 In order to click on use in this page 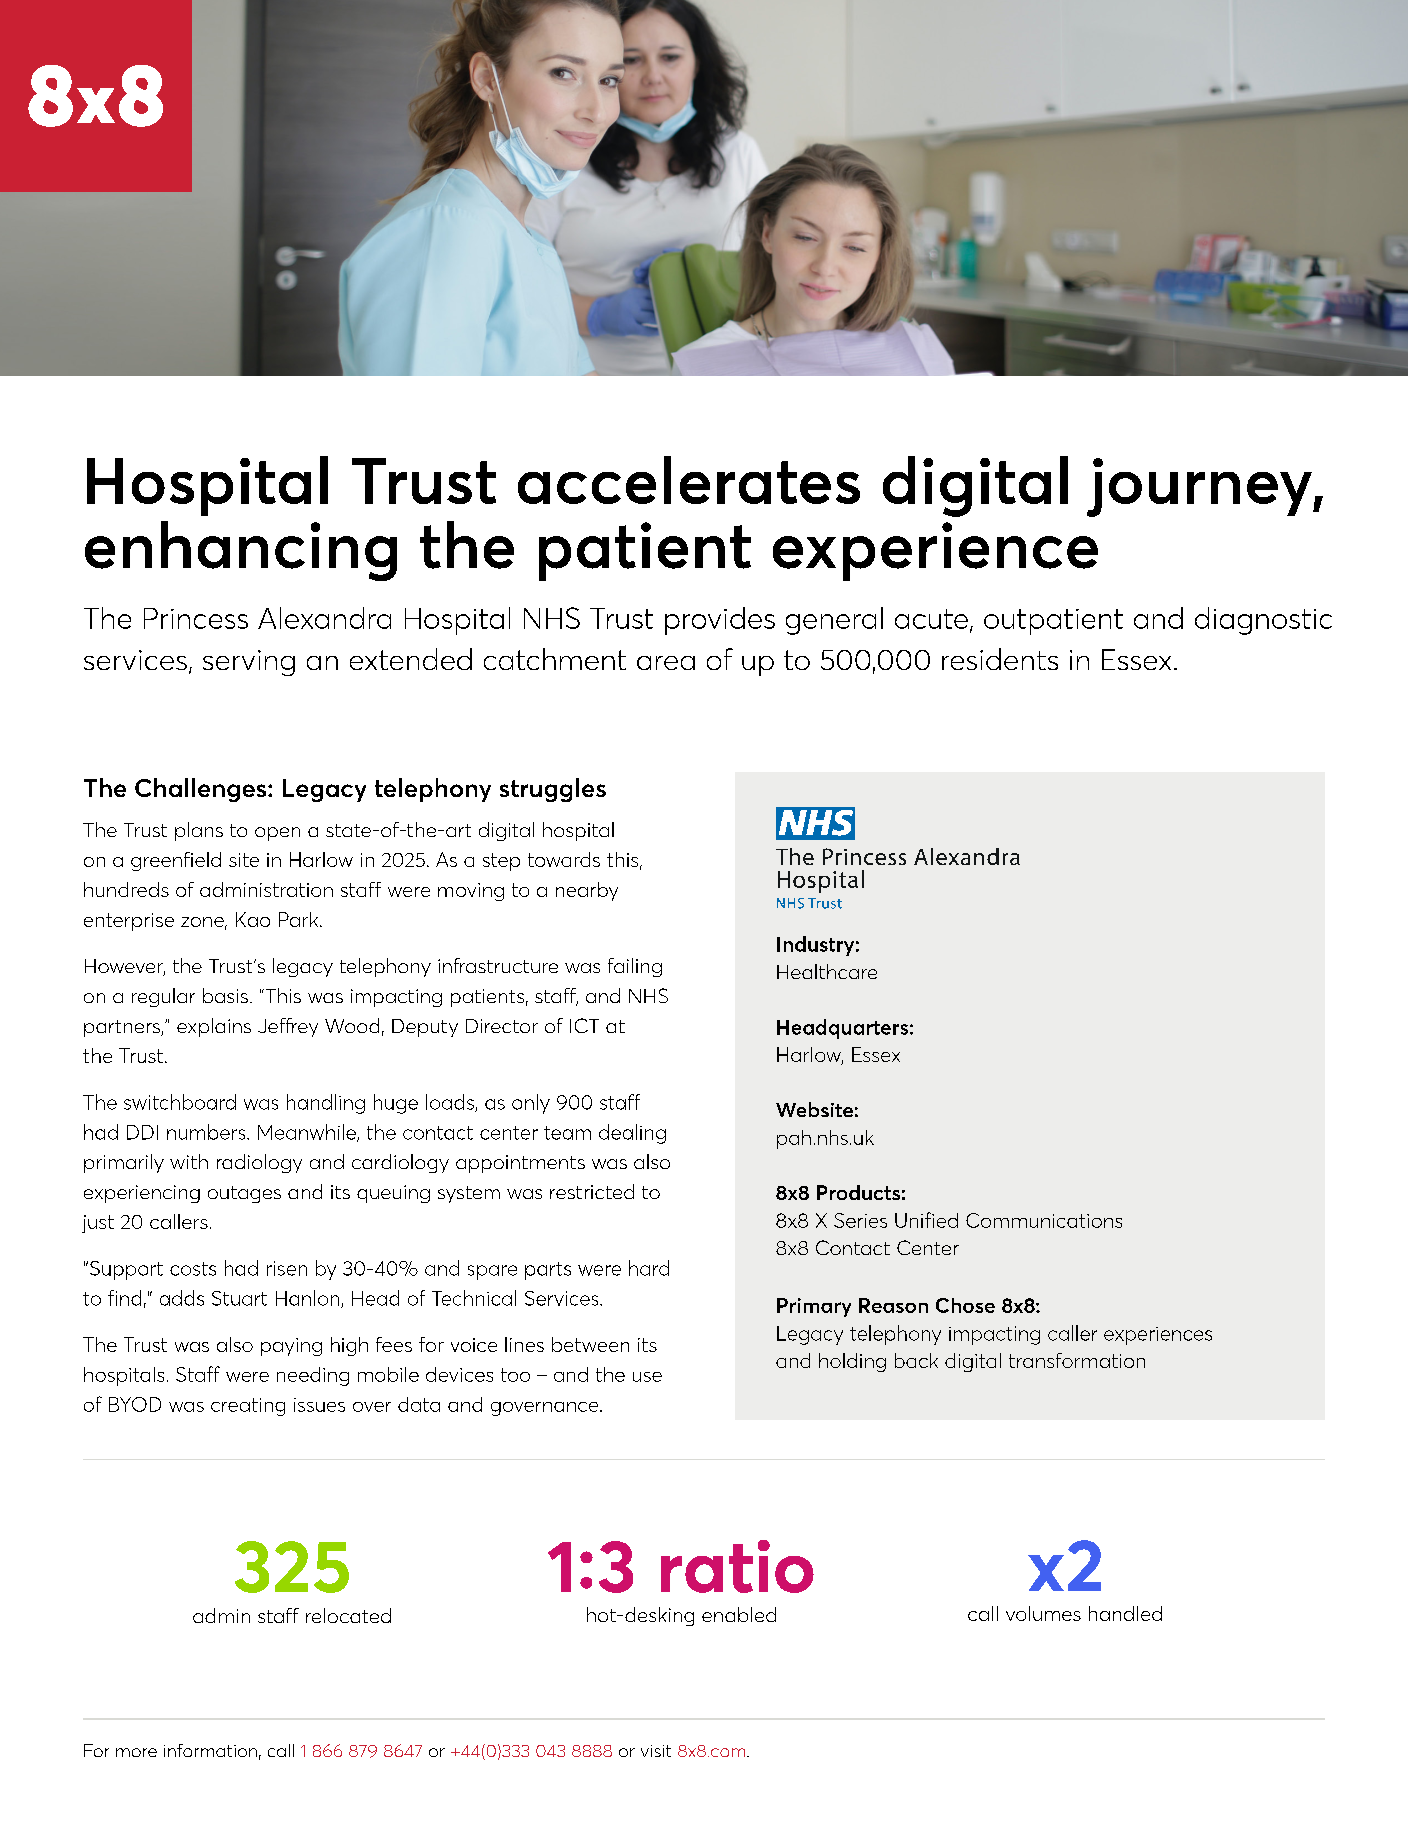, I will do `click(647, 1377)`.
